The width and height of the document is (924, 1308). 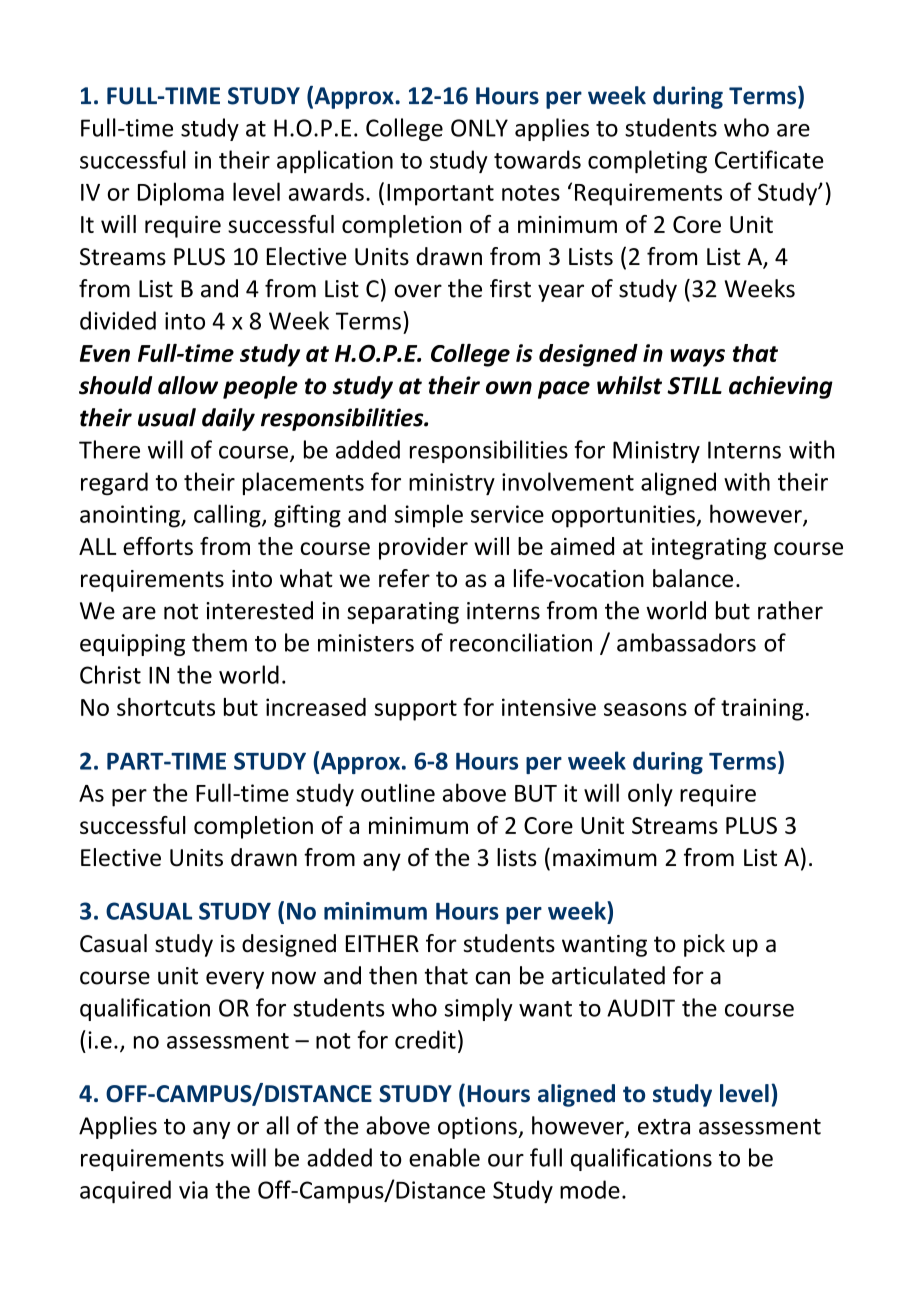 I want to click on Important, so click(x=440, y=195).
